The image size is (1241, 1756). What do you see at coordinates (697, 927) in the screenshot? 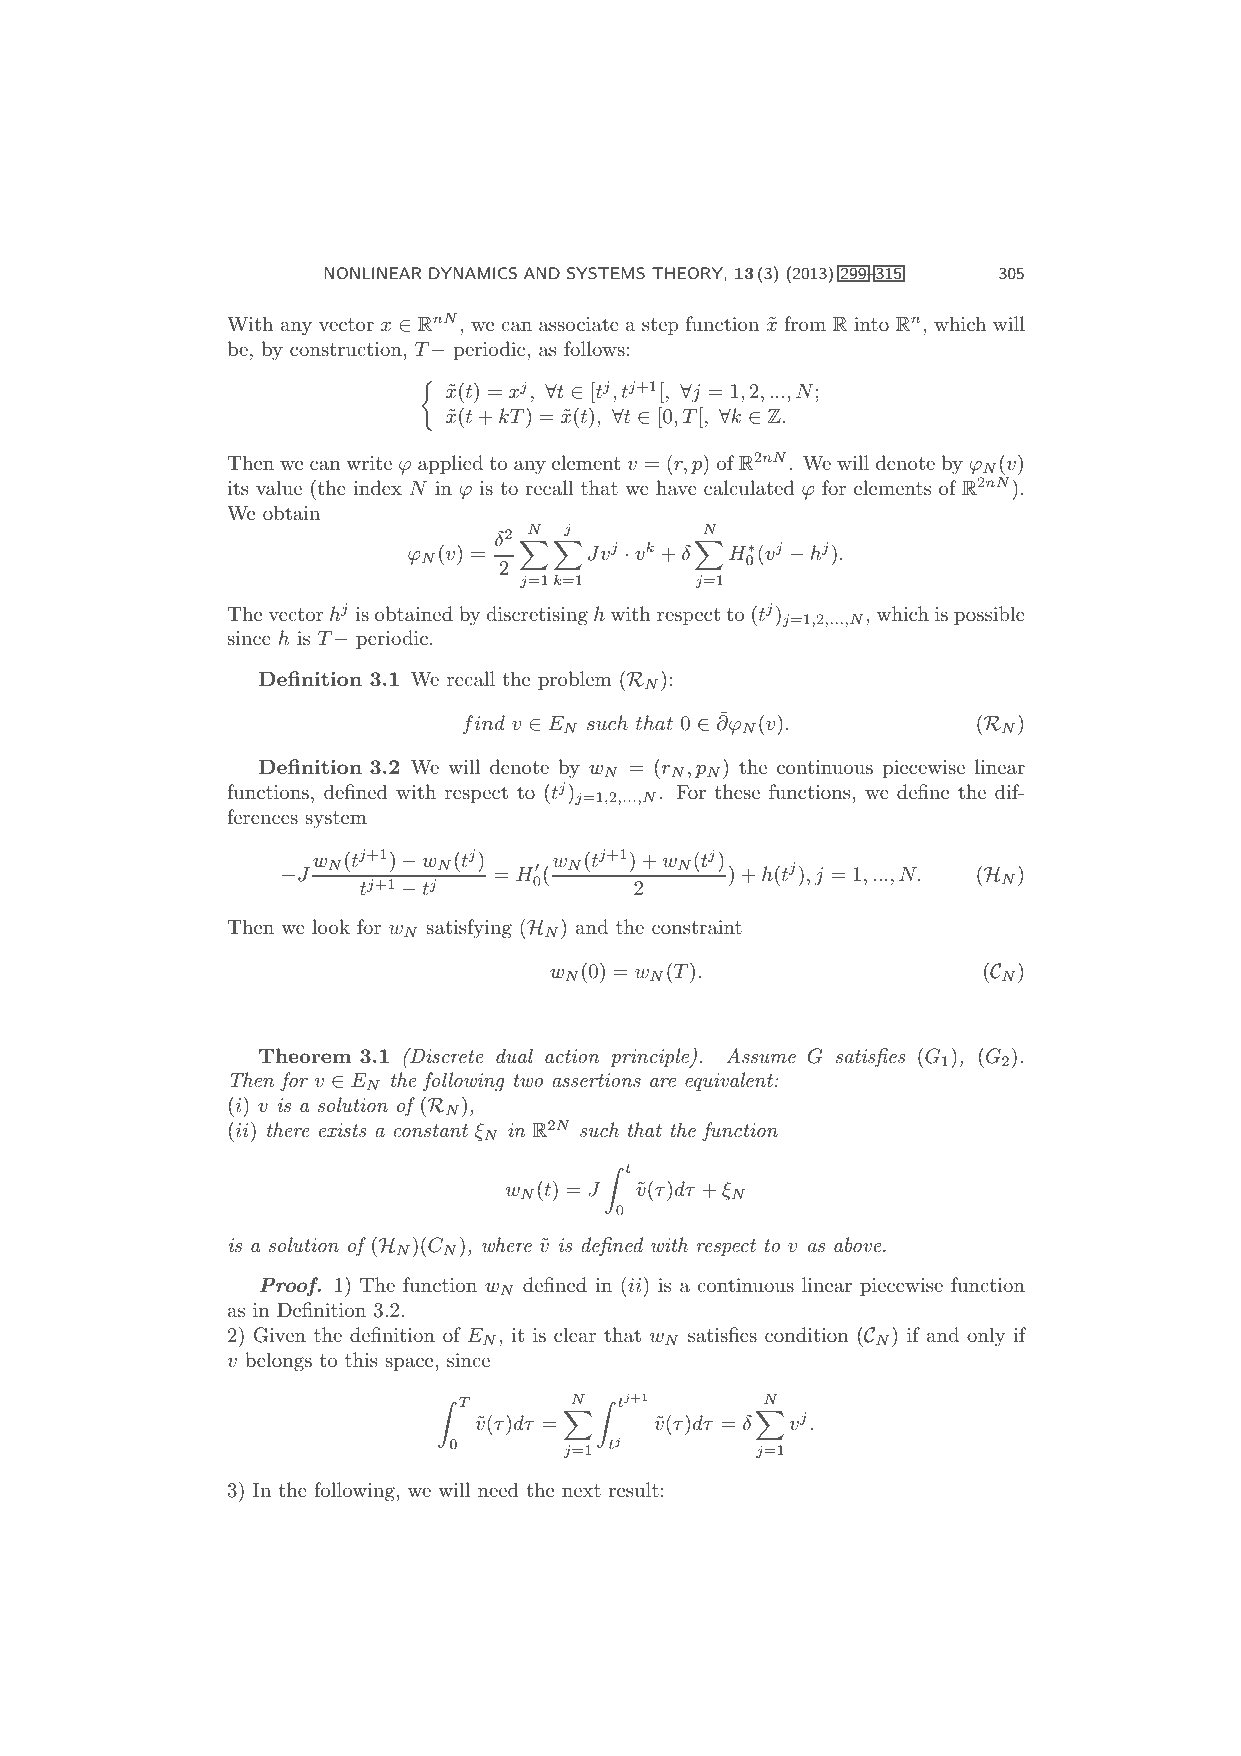
I see `constraint` at bounding box center [697, 927].
